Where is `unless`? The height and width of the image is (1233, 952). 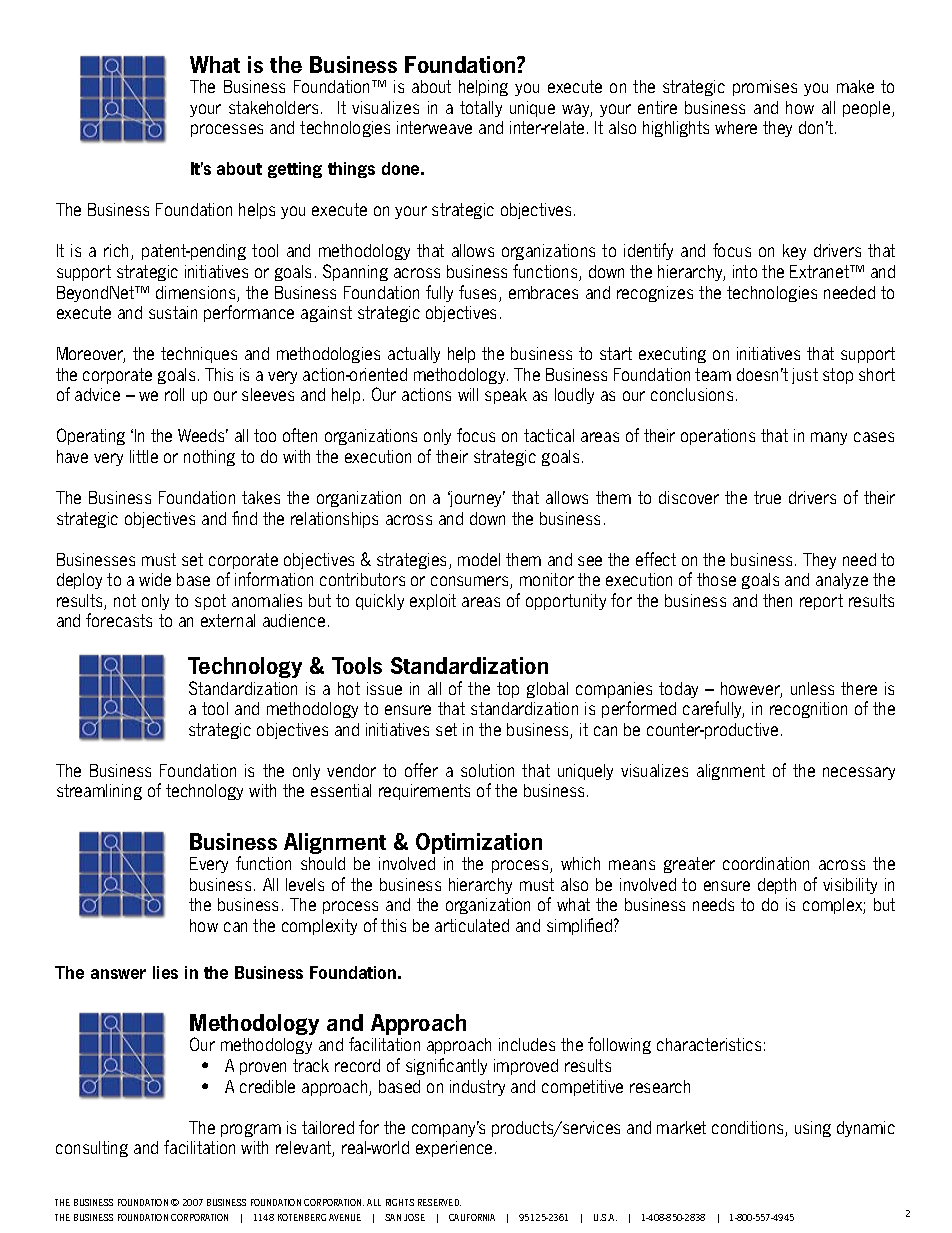 unless is located at coordinates (812, 688).
